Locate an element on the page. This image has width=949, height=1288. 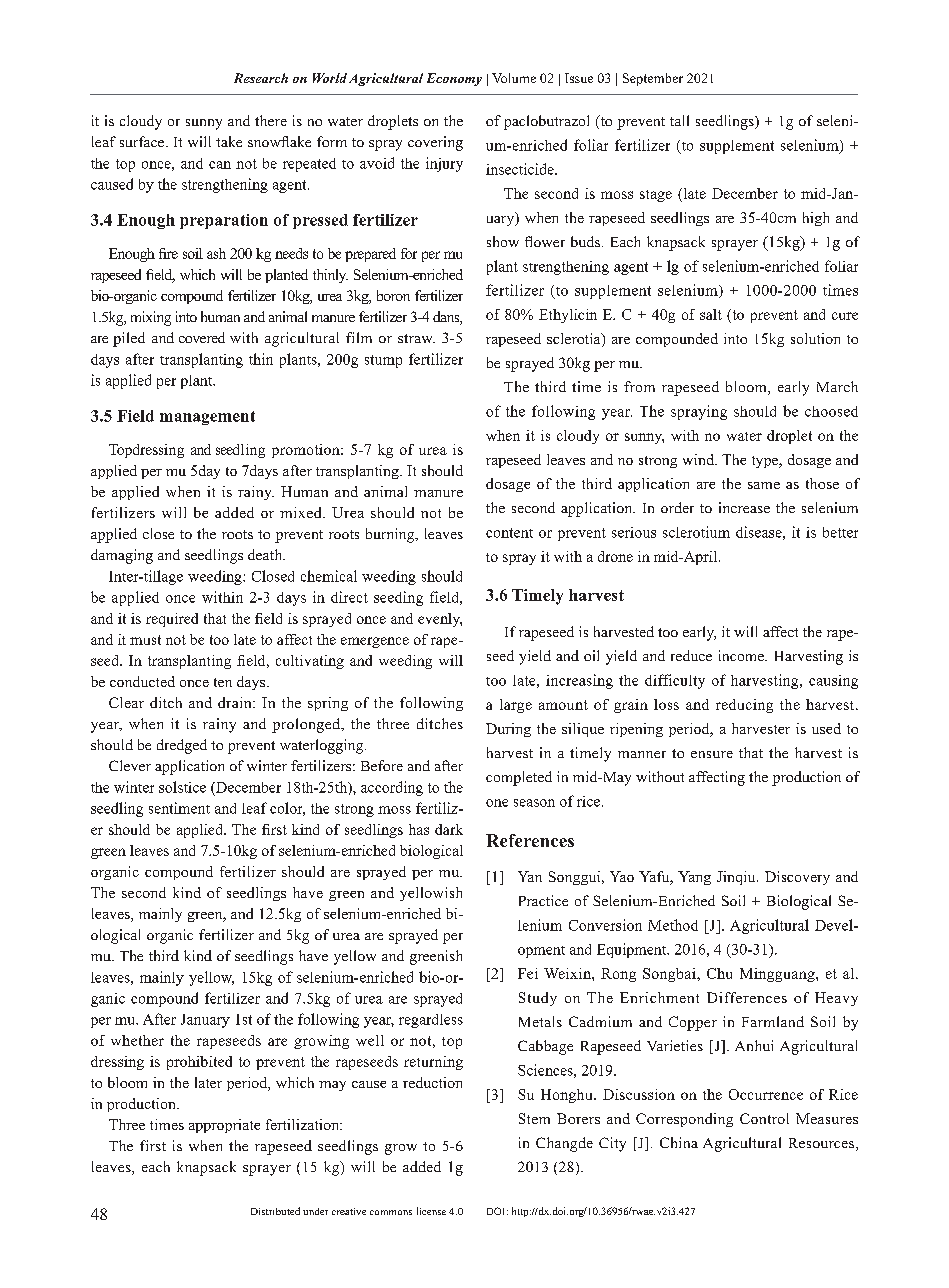
solstice is located at coordinates (182, 787).
